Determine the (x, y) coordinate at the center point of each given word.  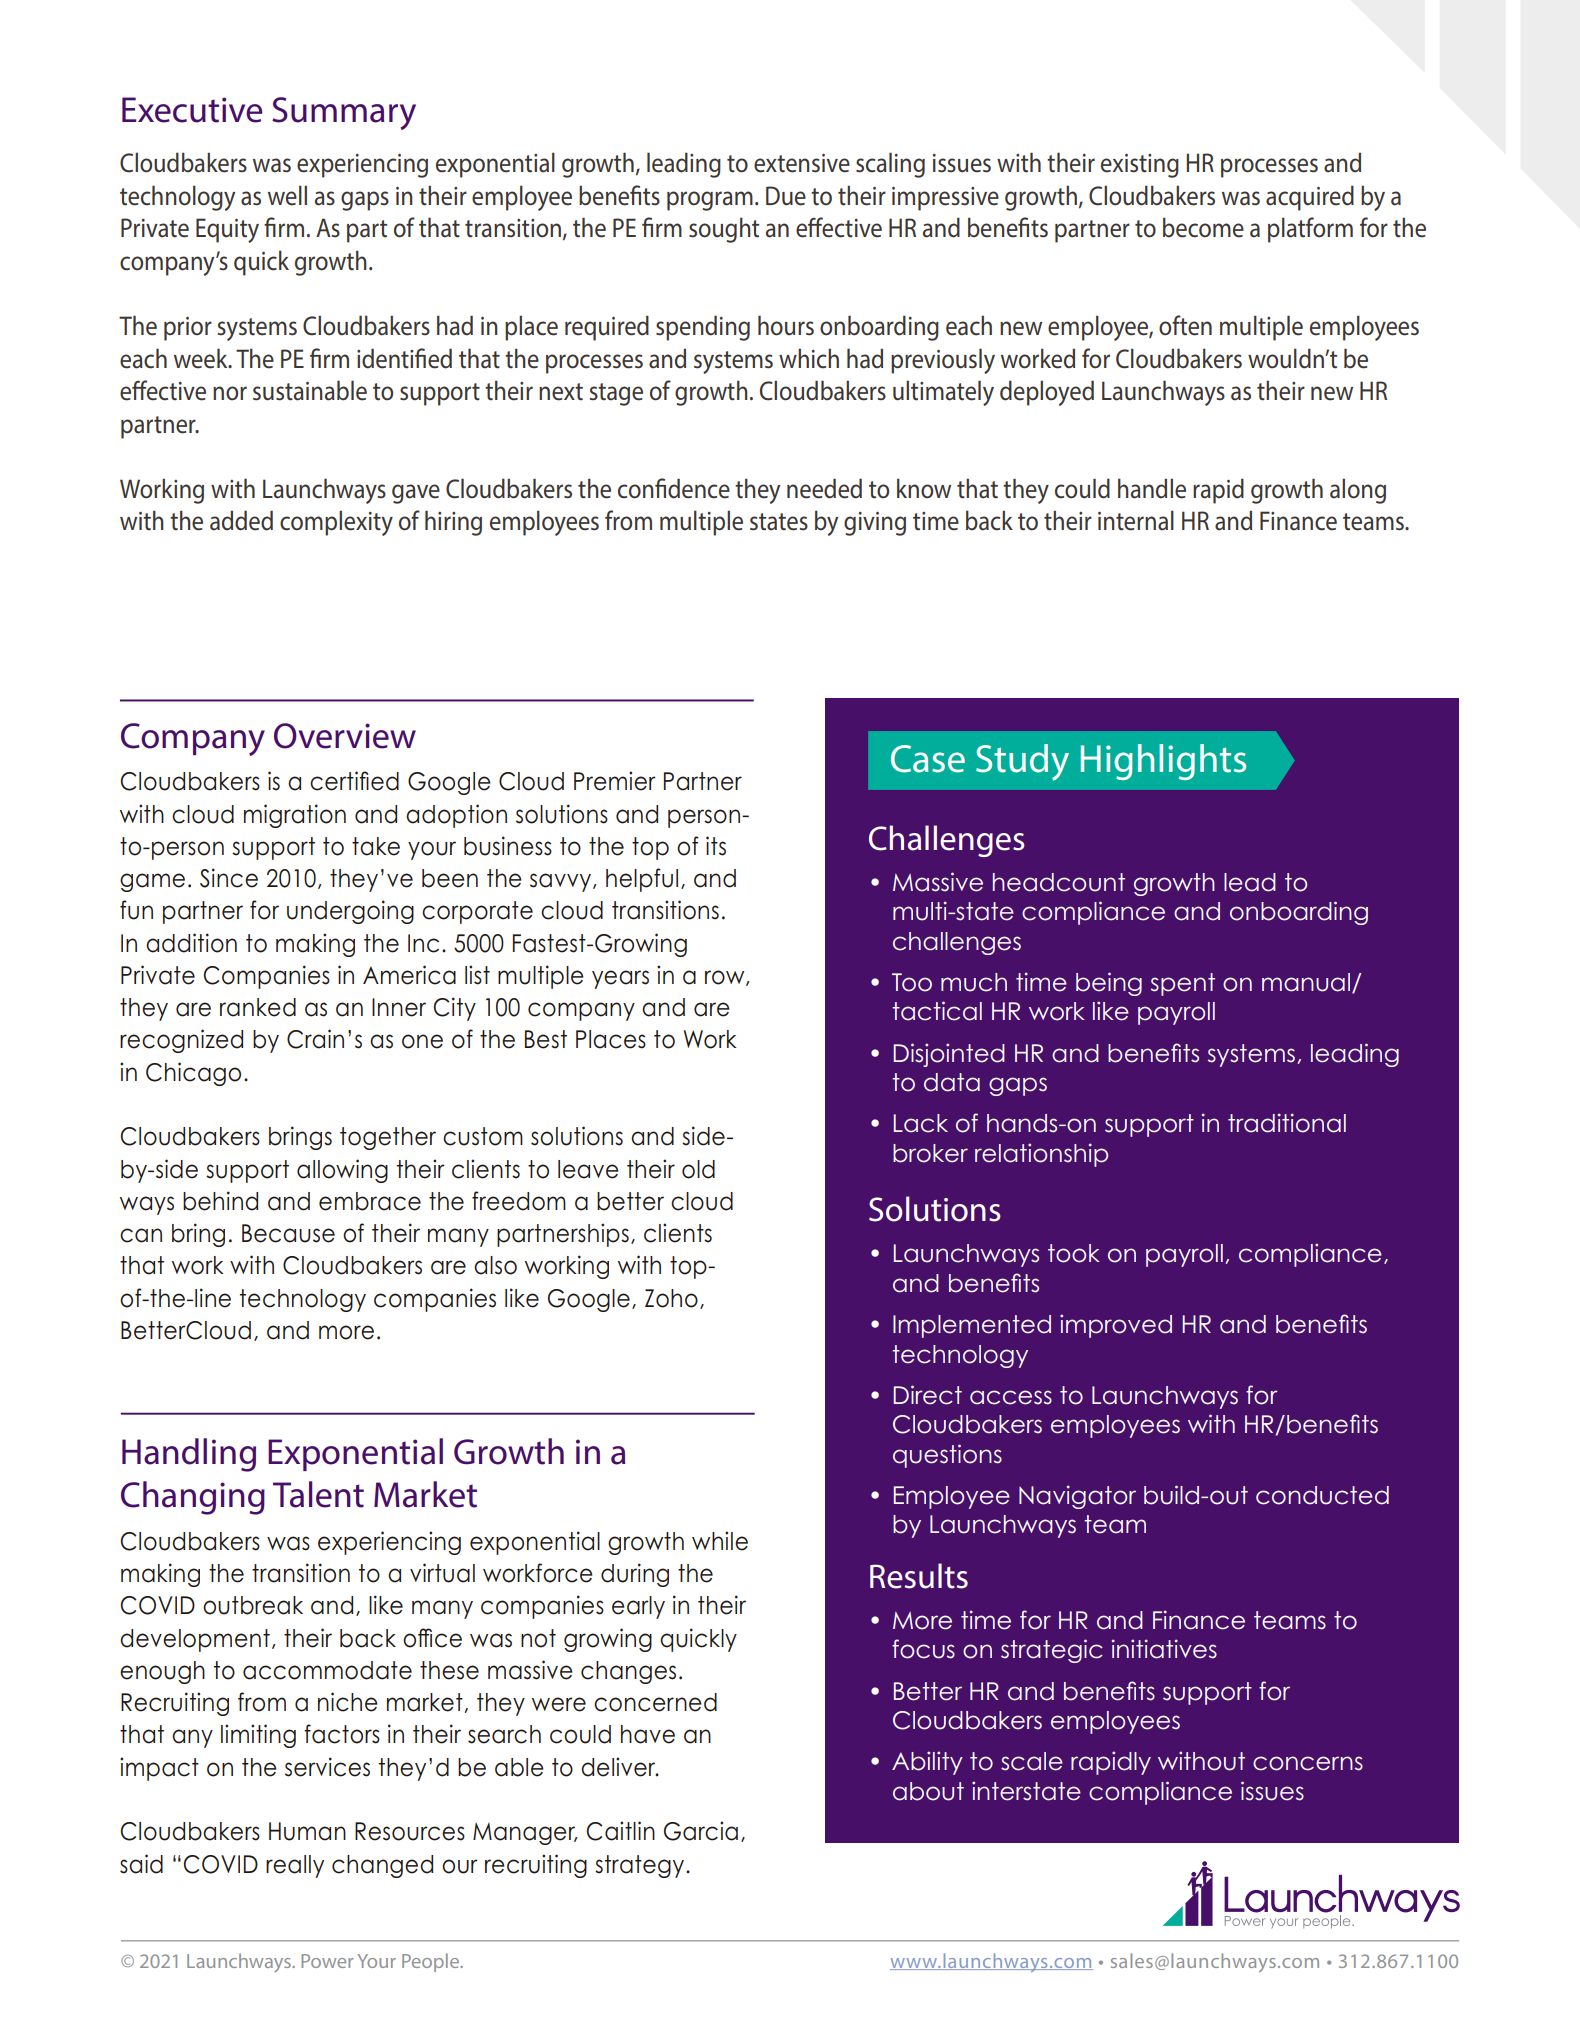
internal (1136, 520)
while (720, 1541)
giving (875, 524)
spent (1183, 984)
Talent (318, 1494)
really (295, 1866)
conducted (1322, 1495)
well (287, 195)
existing (1140, 166)
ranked (258, 1007)
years (620, 979)
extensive (802, 163)
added (241, 520)
